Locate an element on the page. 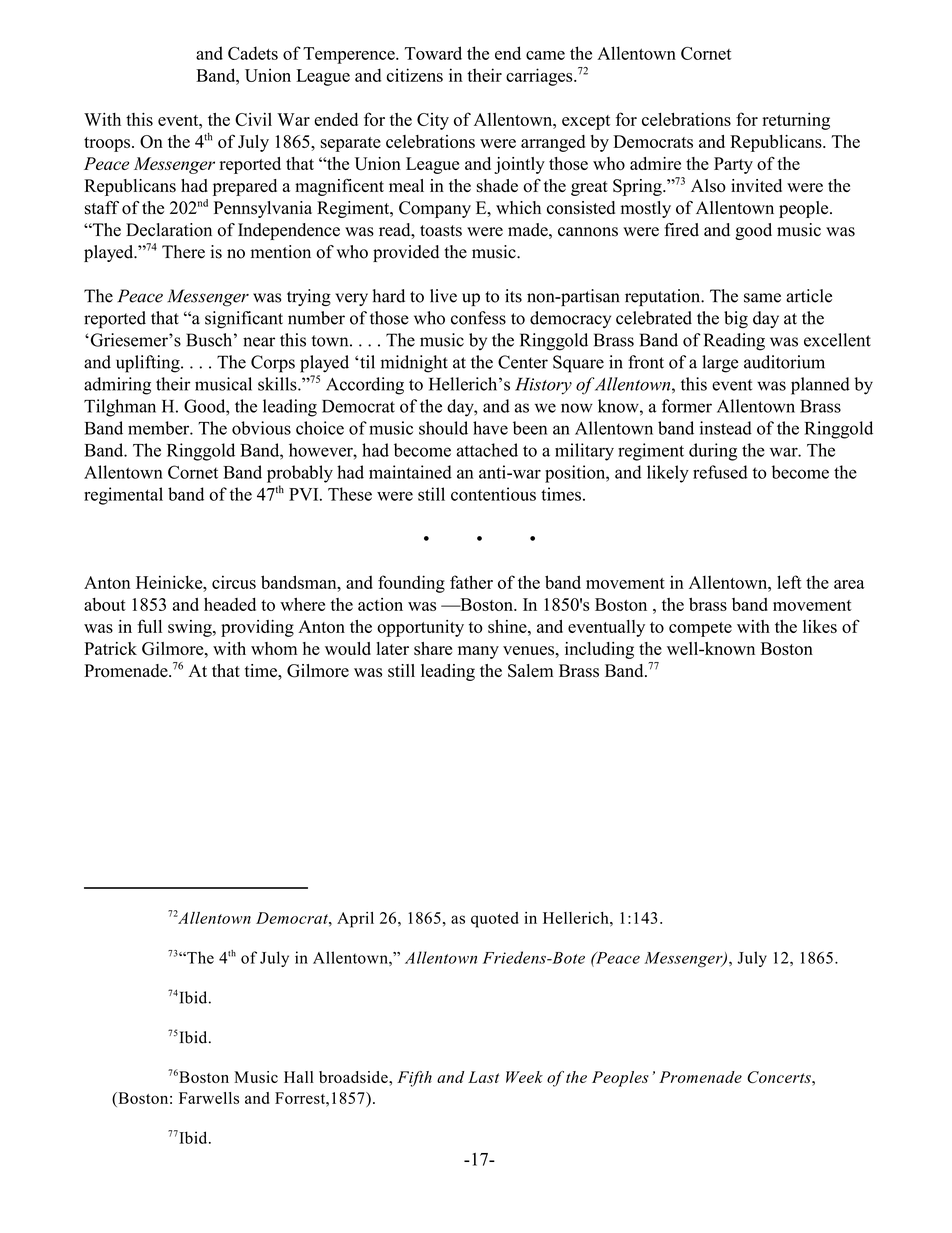  confess is located at coordinates (478, 318).
